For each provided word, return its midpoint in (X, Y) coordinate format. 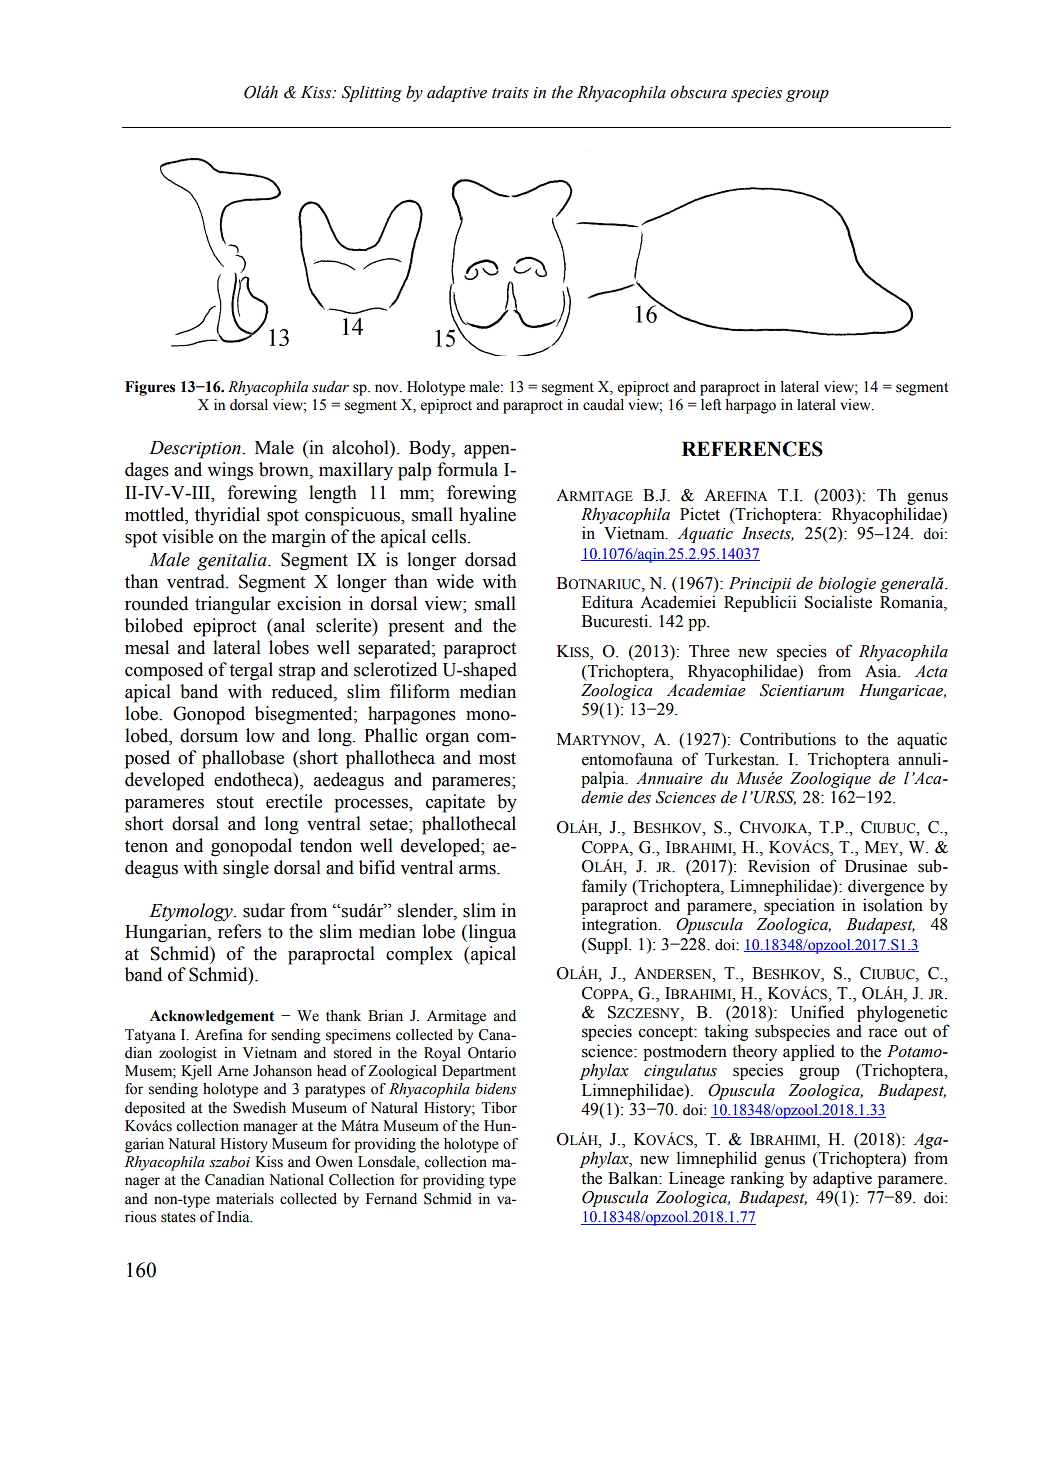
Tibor (499, 1108)
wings (230, 471)
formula (467, 469)
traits (510, 93)
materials (245, 1199)
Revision (779, 866)
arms (478, 870)
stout (235, 802)
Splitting (372, 94)
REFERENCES (752, 449)
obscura (698, 92)
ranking (757, 1179)
